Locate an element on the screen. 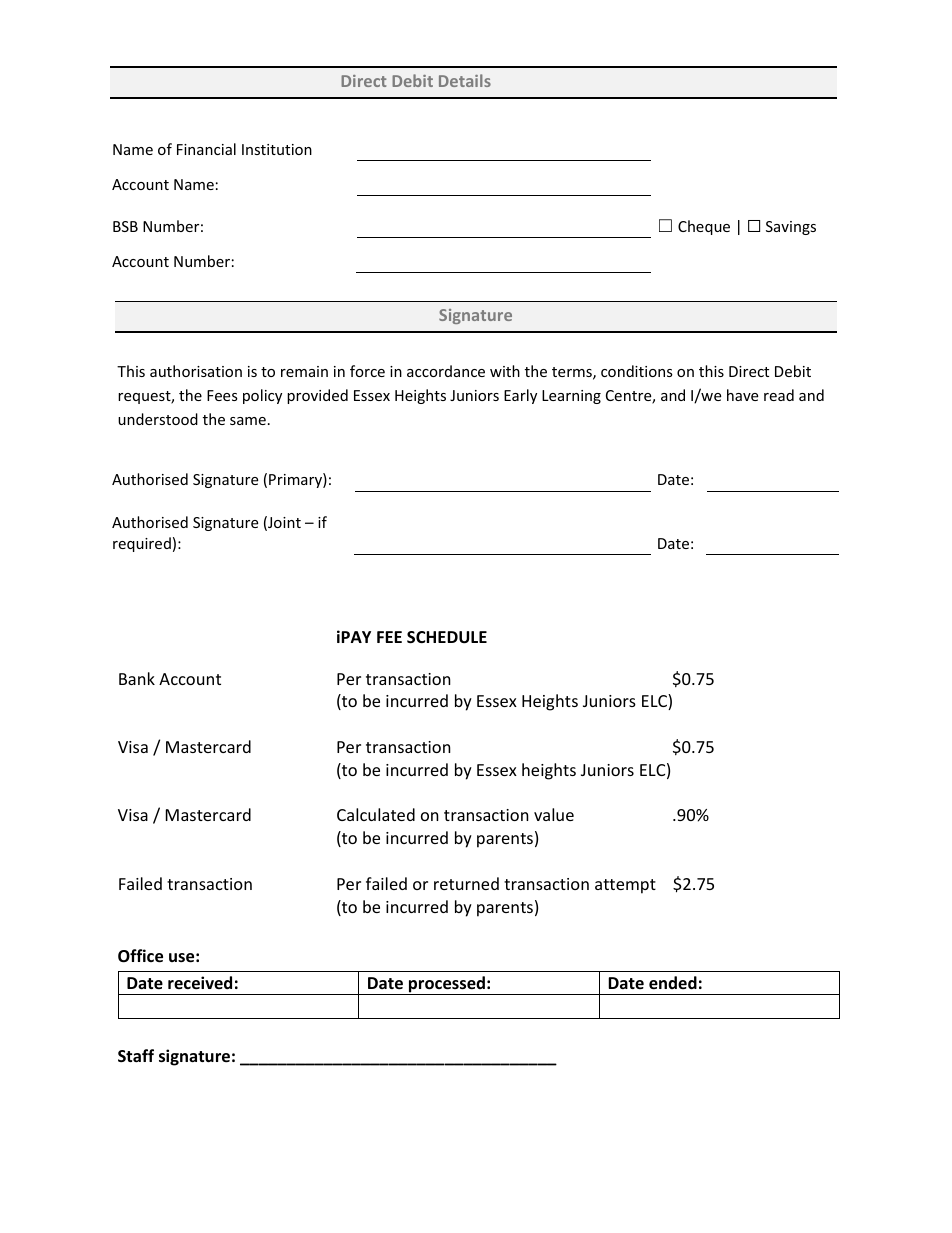 The width and height of the screenshot is (952, 1233). received is located at coordinates (200, 983).
